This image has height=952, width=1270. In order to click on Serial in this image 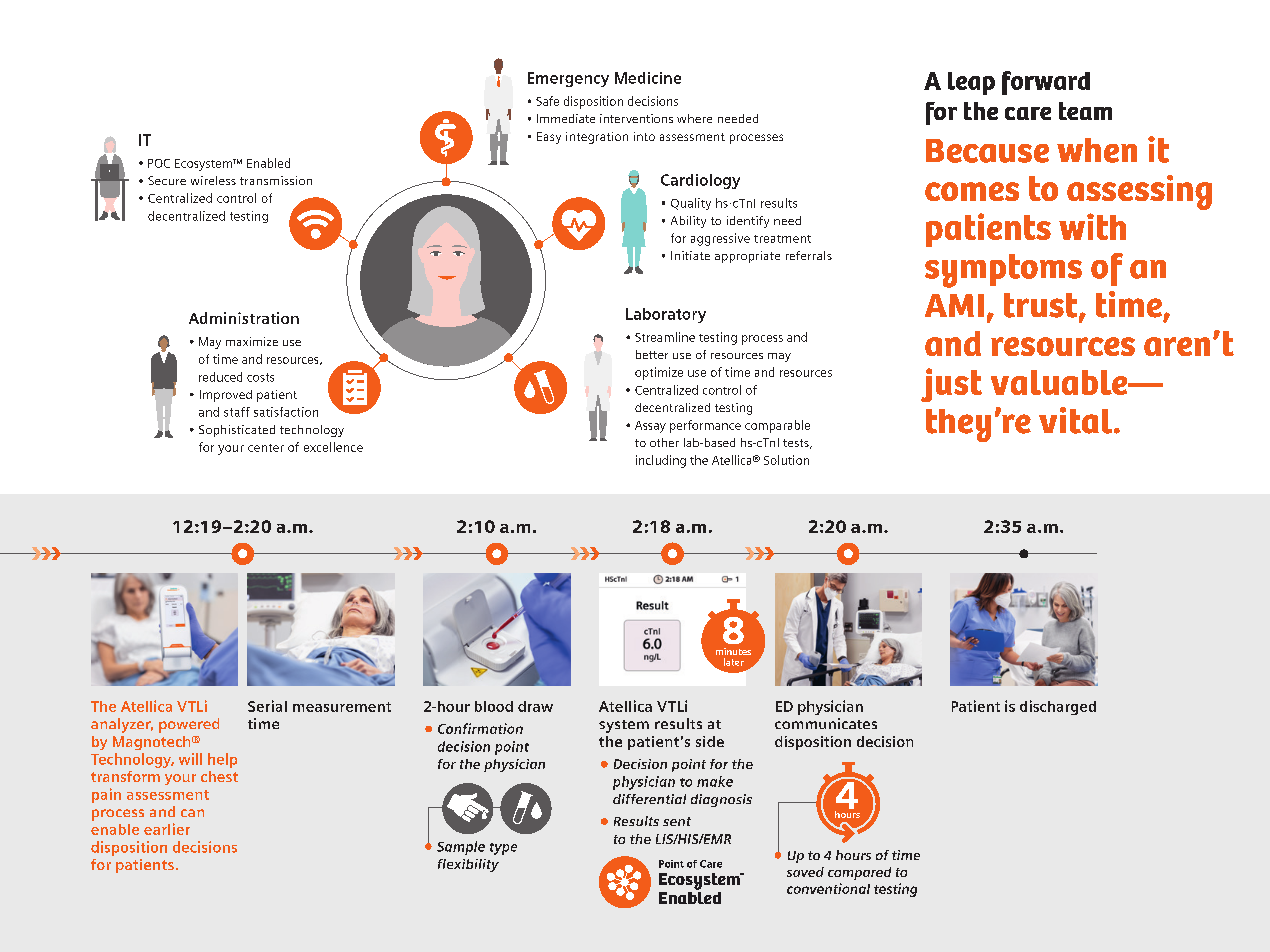, I will do `click(267, 706)`.
